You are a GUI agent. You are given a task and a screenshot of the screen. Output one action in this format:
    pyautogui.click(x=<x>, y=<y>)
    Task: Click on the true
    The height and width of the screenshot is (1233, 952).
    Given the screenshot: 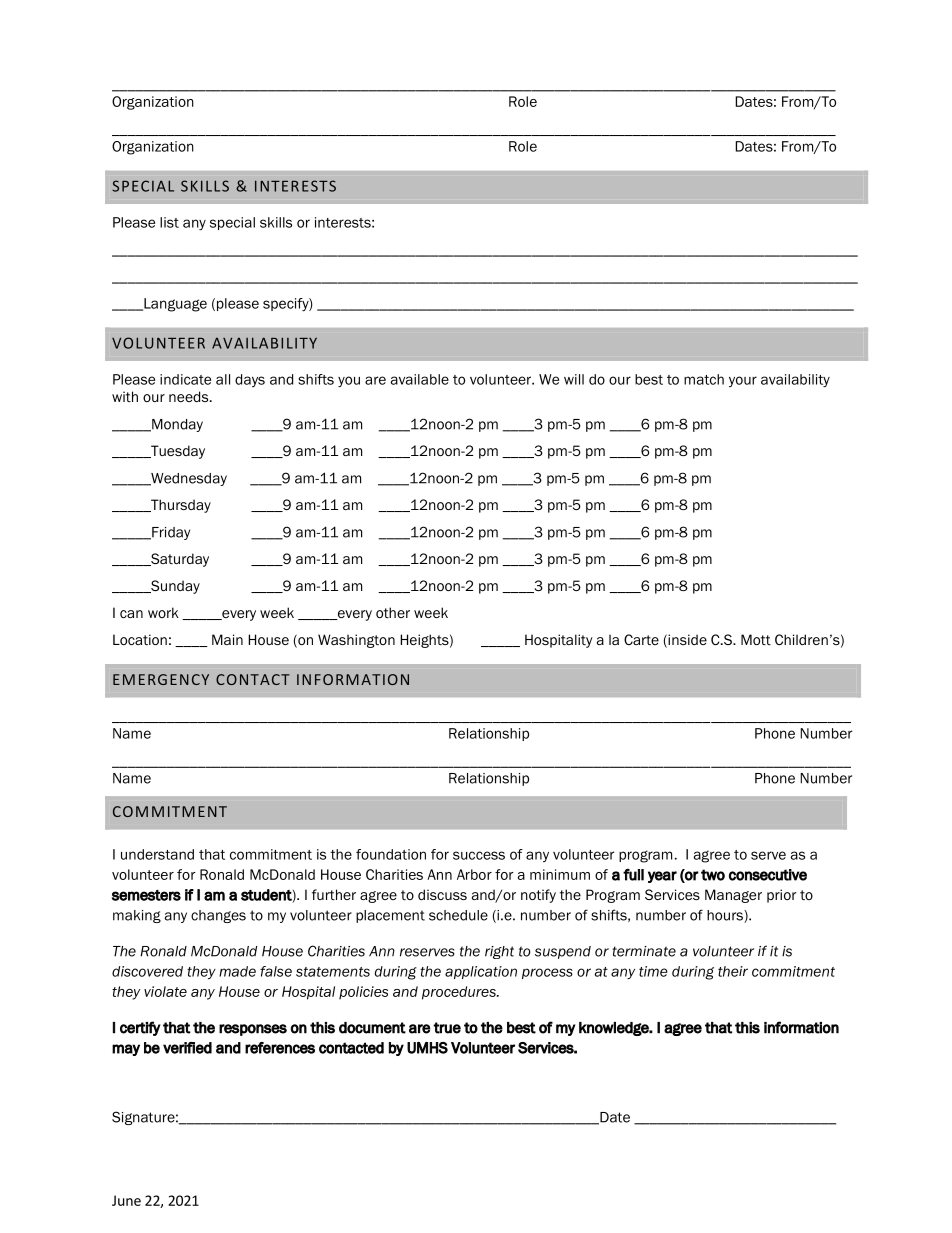 What is the action you would take?
    pyautogui.click(x=447, y=1028)
